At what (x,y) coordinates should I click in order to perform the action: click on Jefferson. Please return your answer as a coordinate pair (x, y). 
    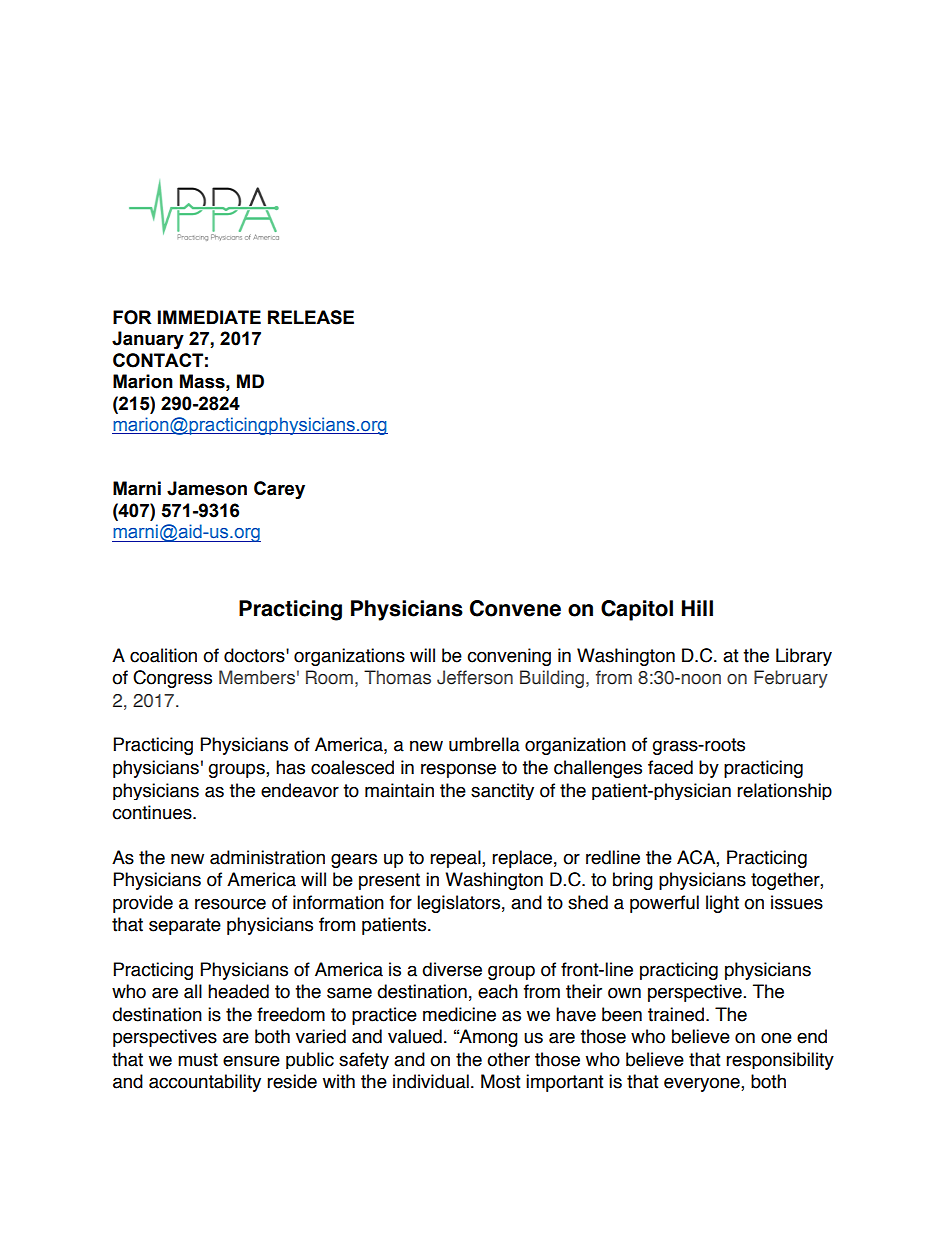
    Looking at the image, I should click on (475, 677).
